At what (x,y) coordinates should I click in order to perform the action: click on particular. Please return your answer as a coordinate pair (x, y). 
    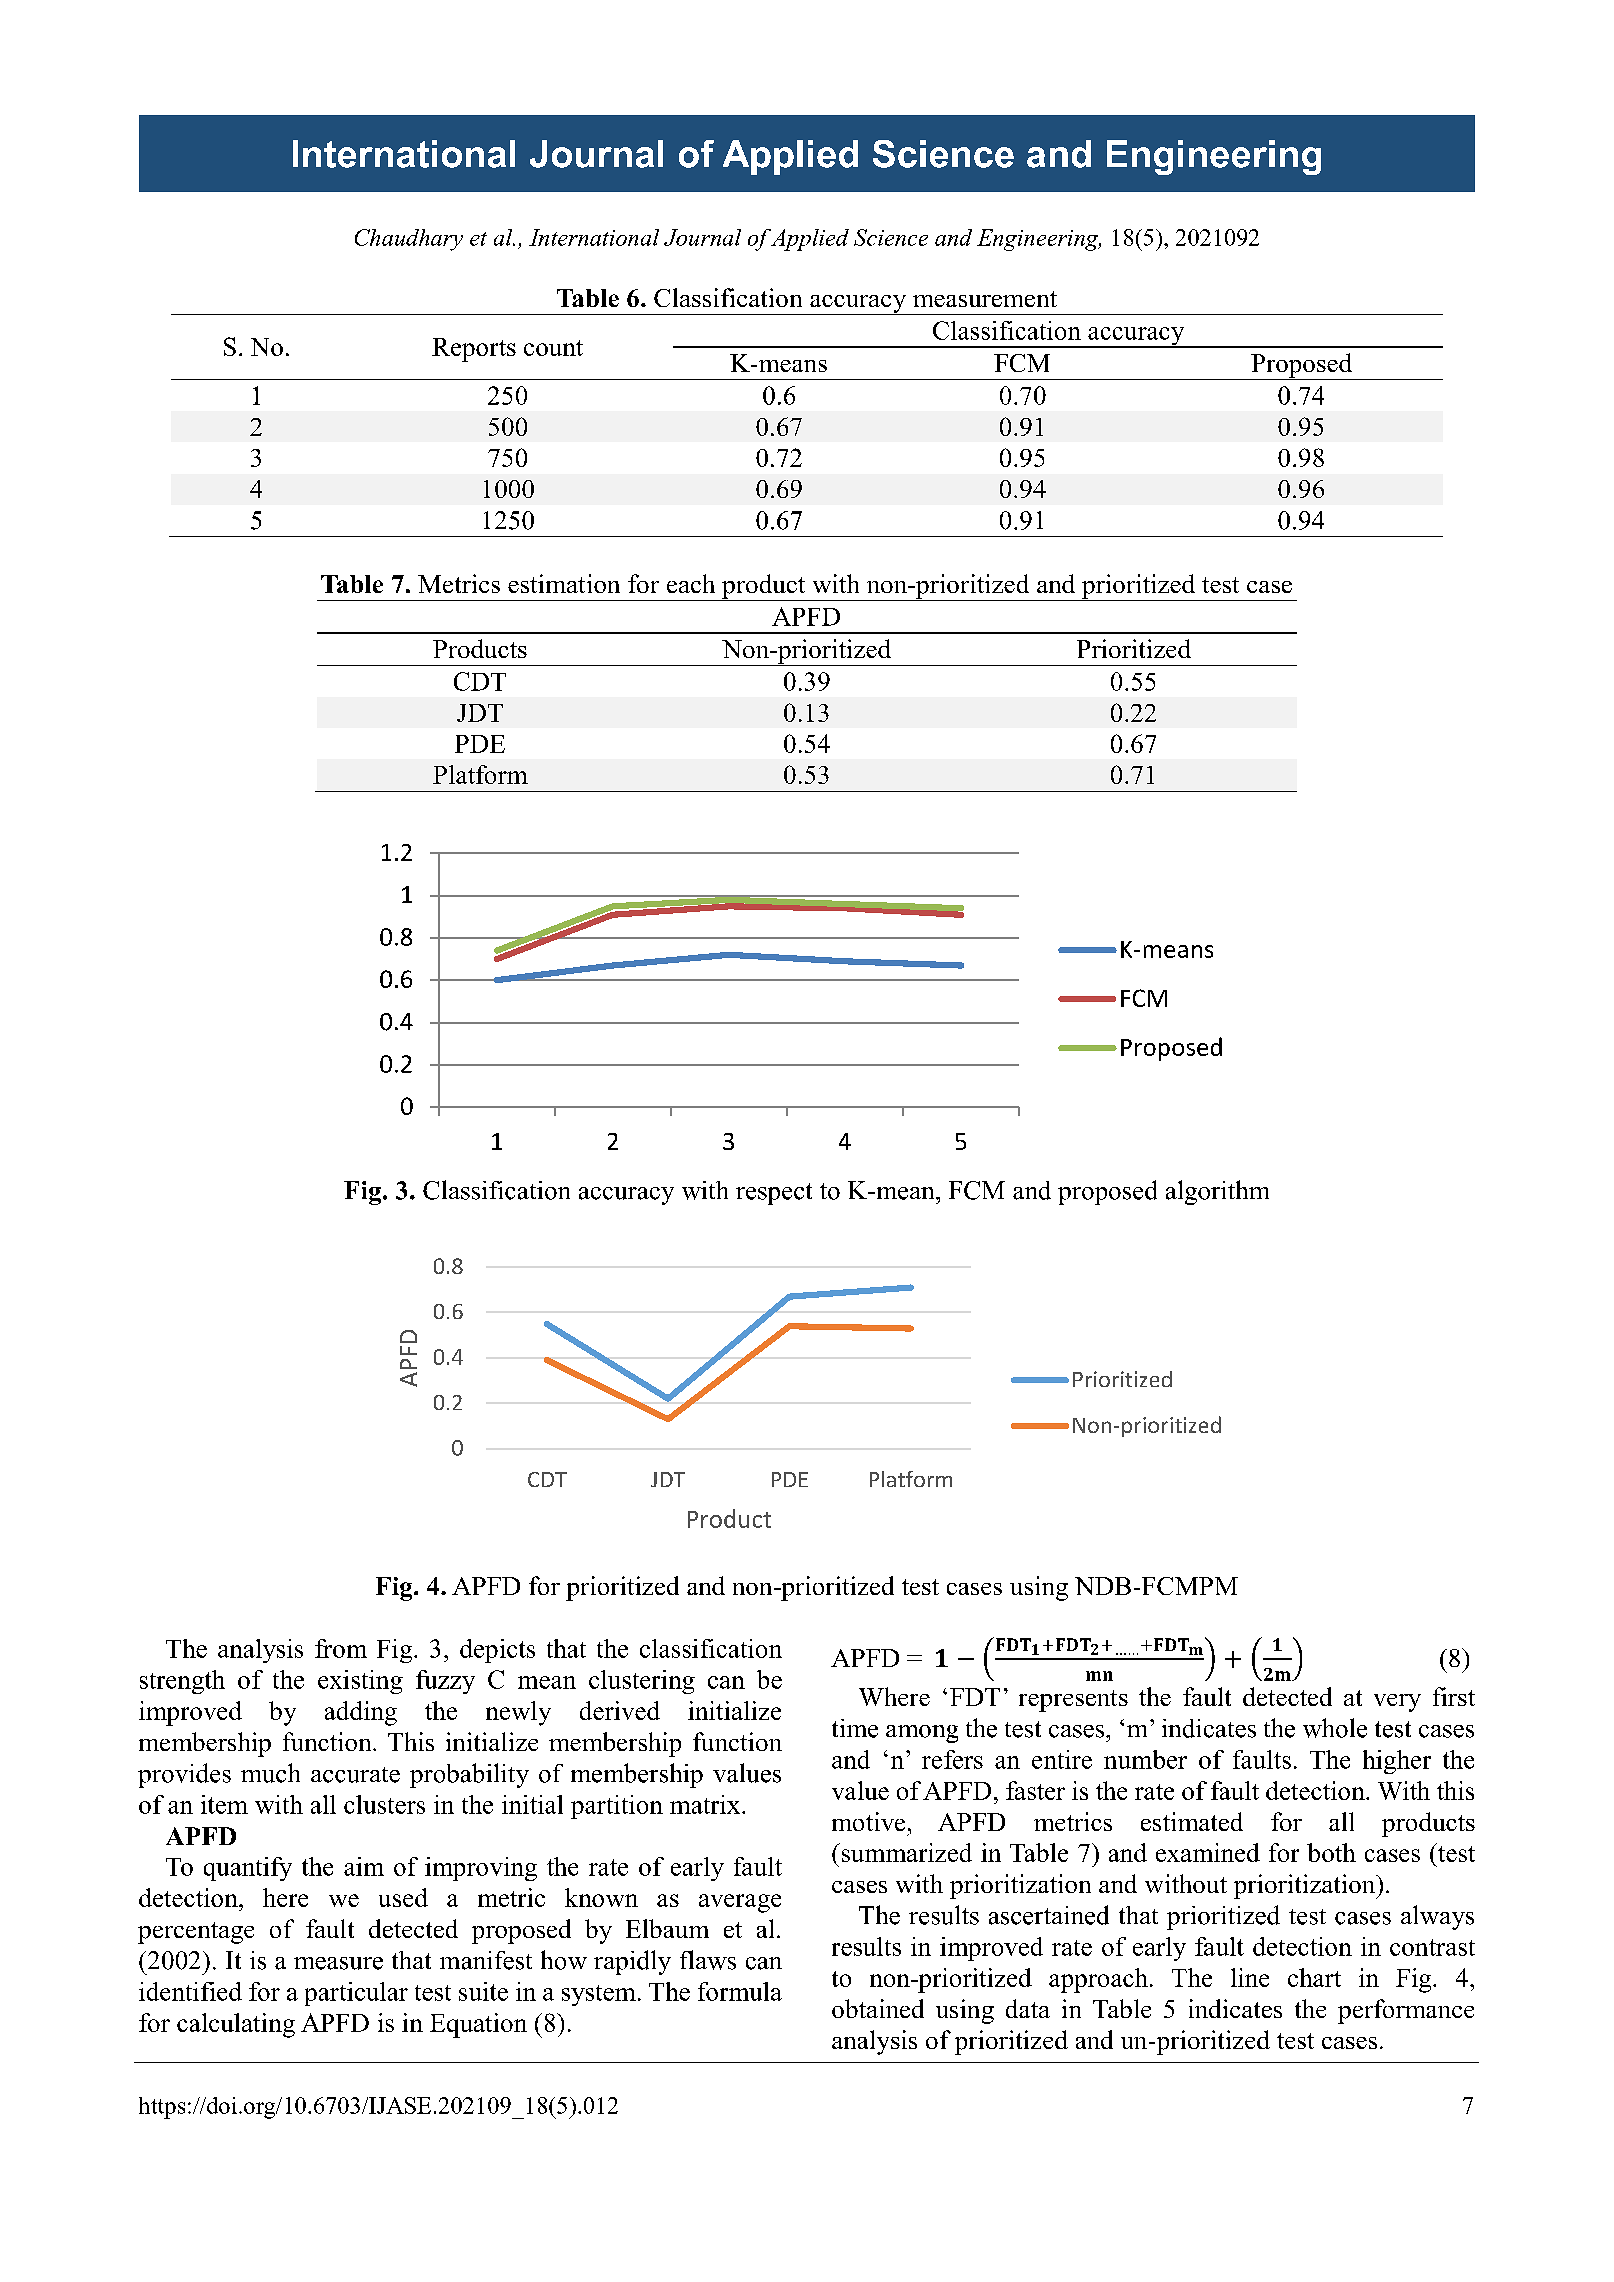
    Looking at the image, I should click on (356, 1994).
